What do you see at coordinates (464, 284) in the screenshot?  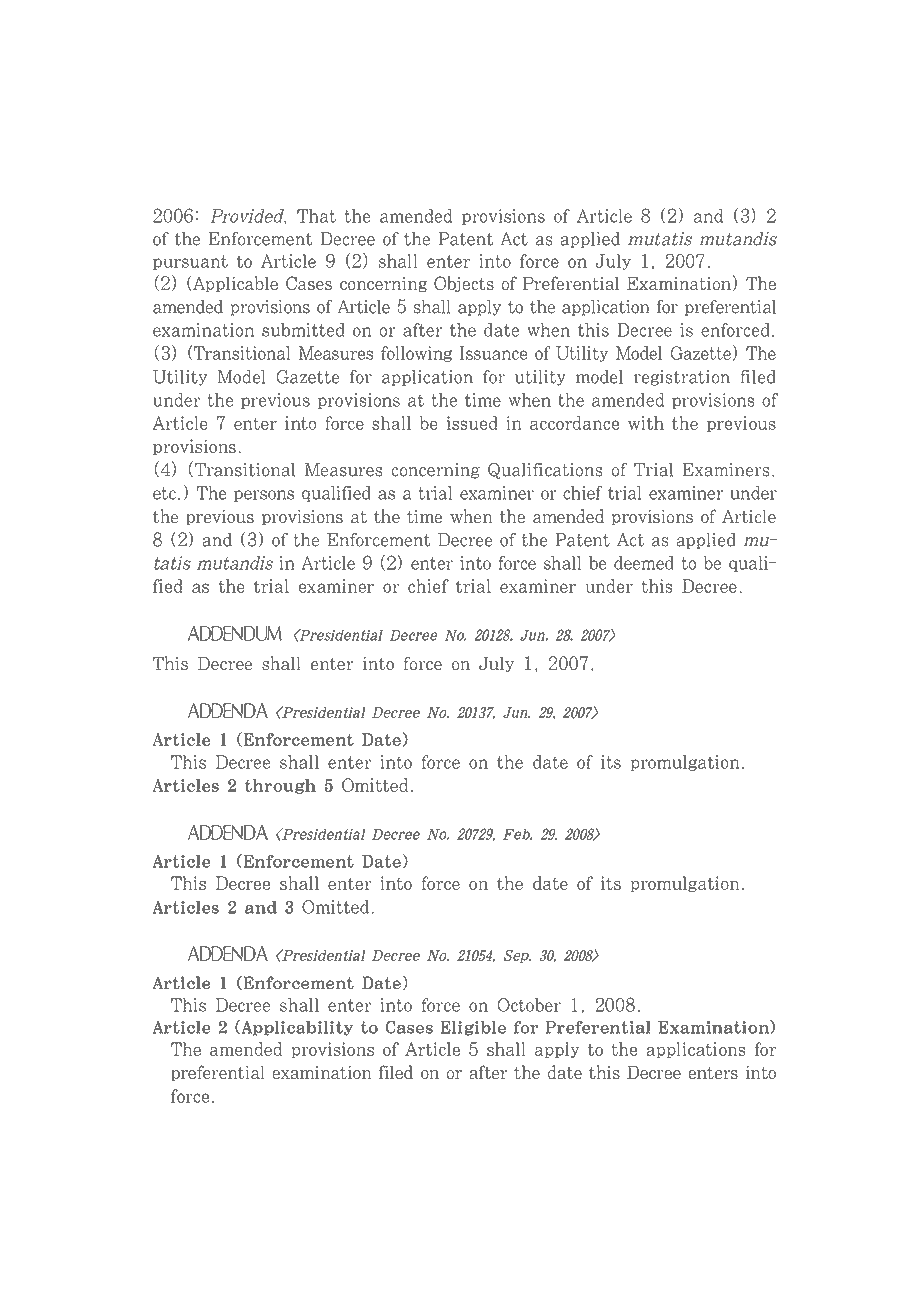 I see `Objects` at bounding box center [464, 284].
